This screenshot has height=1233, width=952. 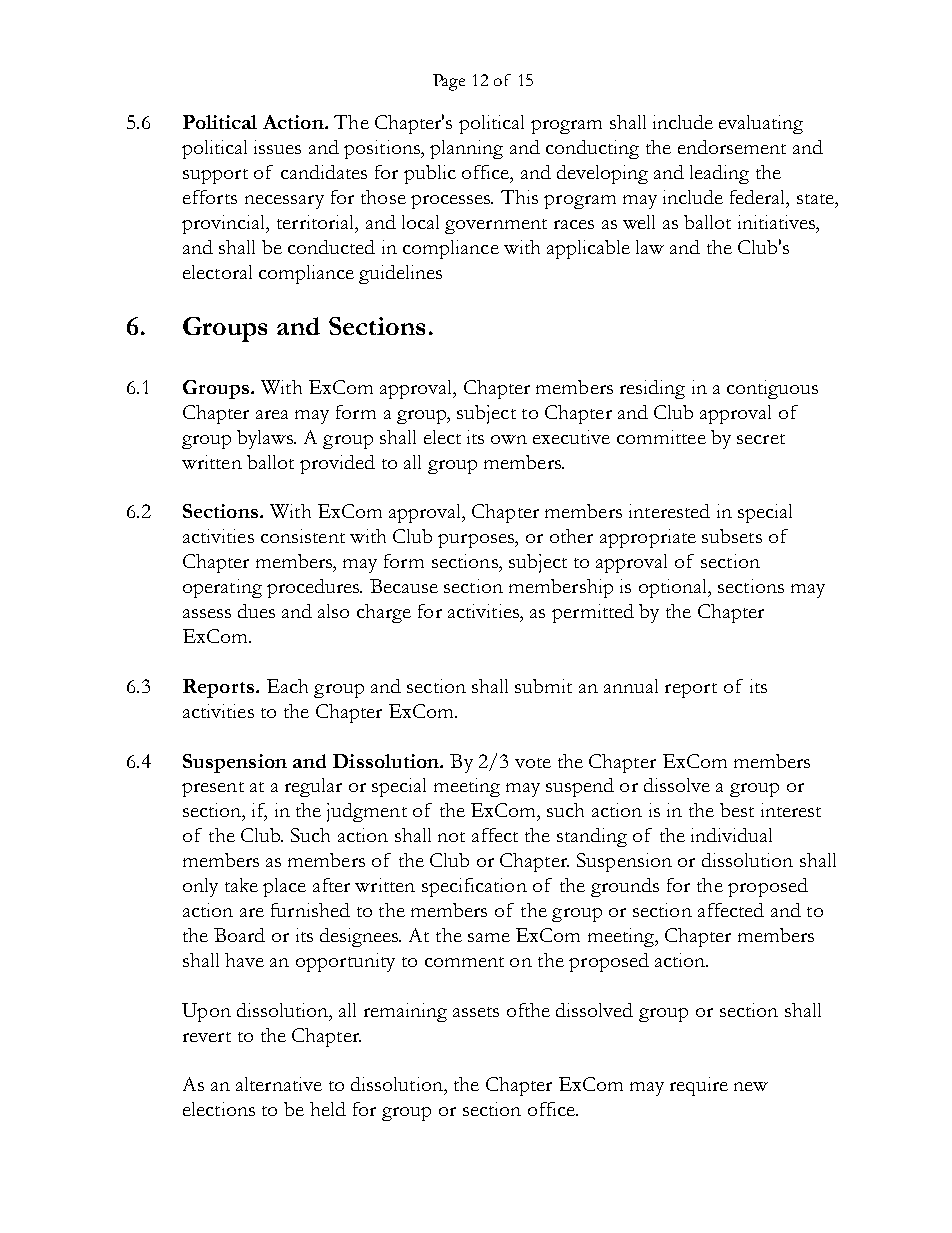 I want to click on own, so click(x=509, y=439).
